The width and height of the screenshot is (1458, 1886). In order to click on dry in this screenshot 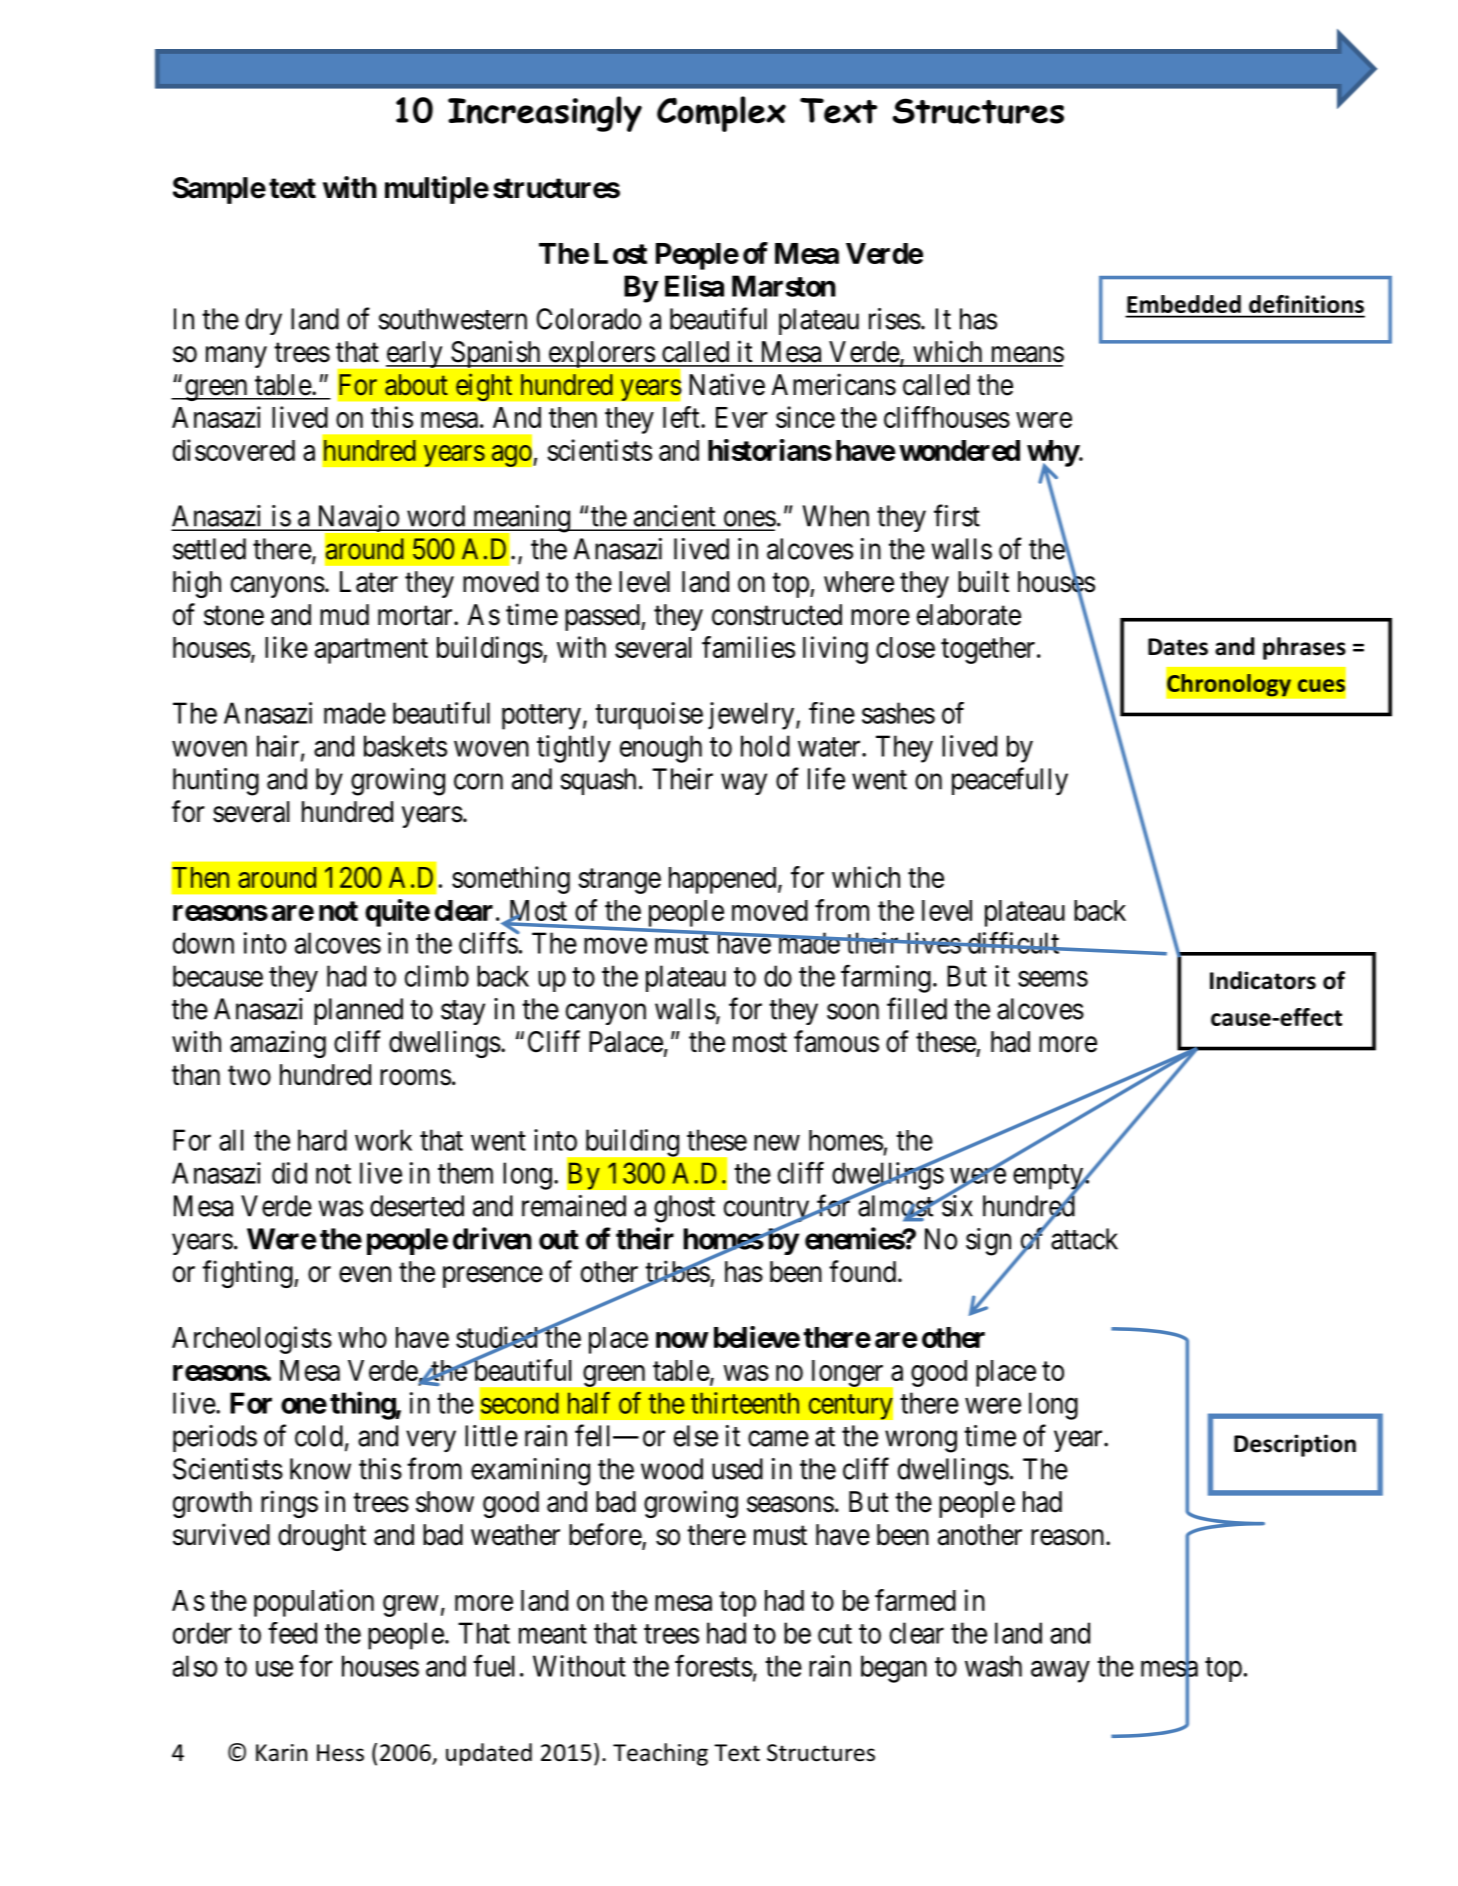, I will do `click(264, 321)`.
